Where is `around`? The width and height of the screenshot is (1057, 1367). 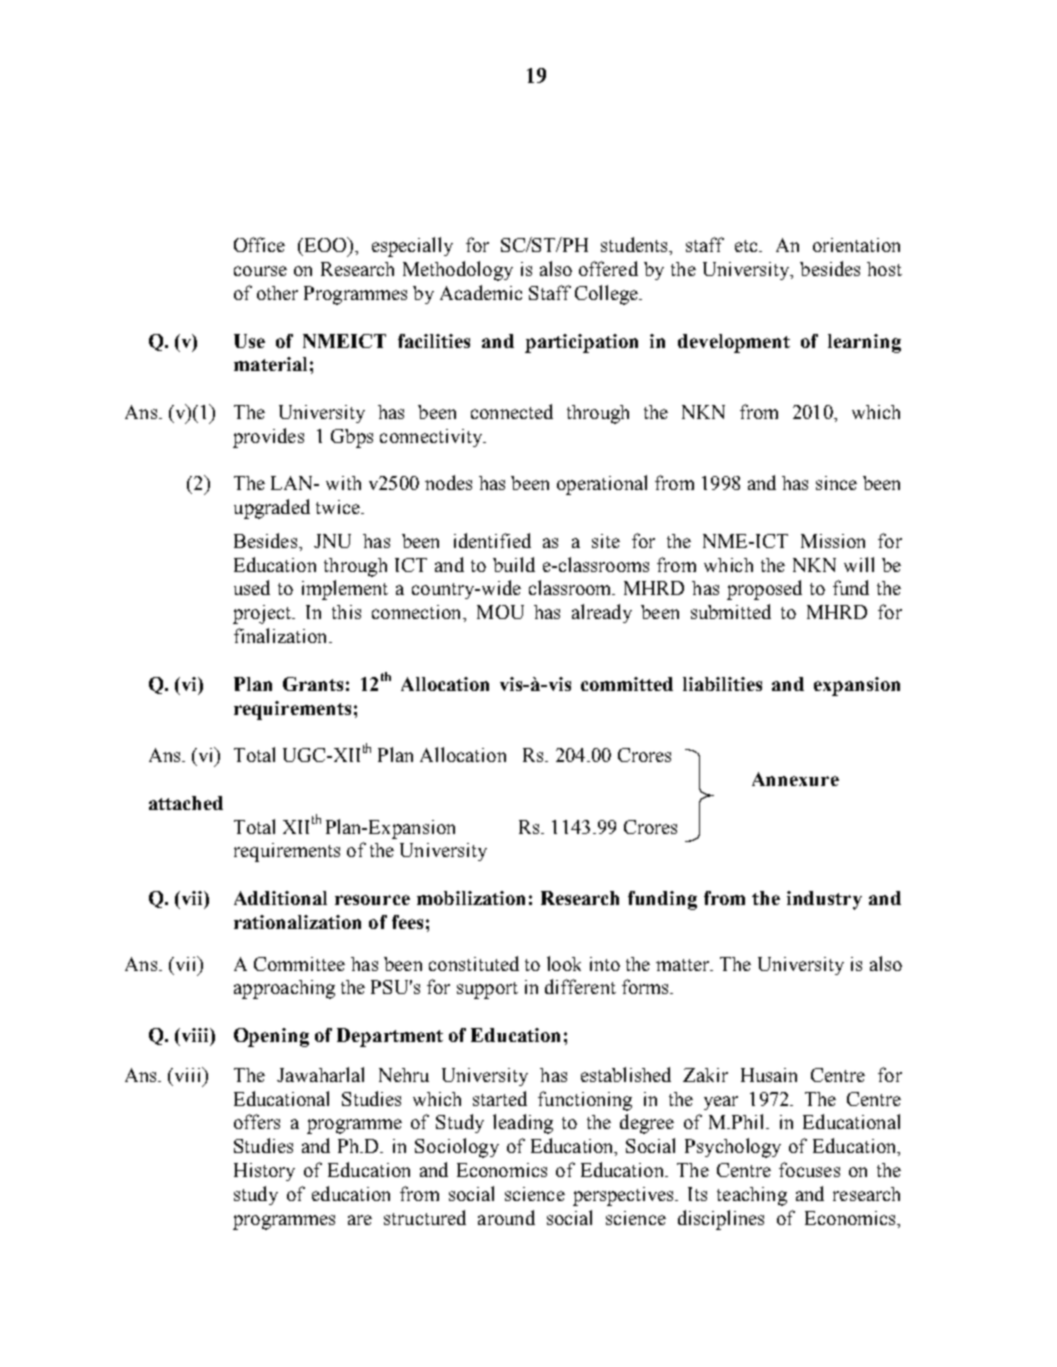 around is located at coordinates (506, 1217).
